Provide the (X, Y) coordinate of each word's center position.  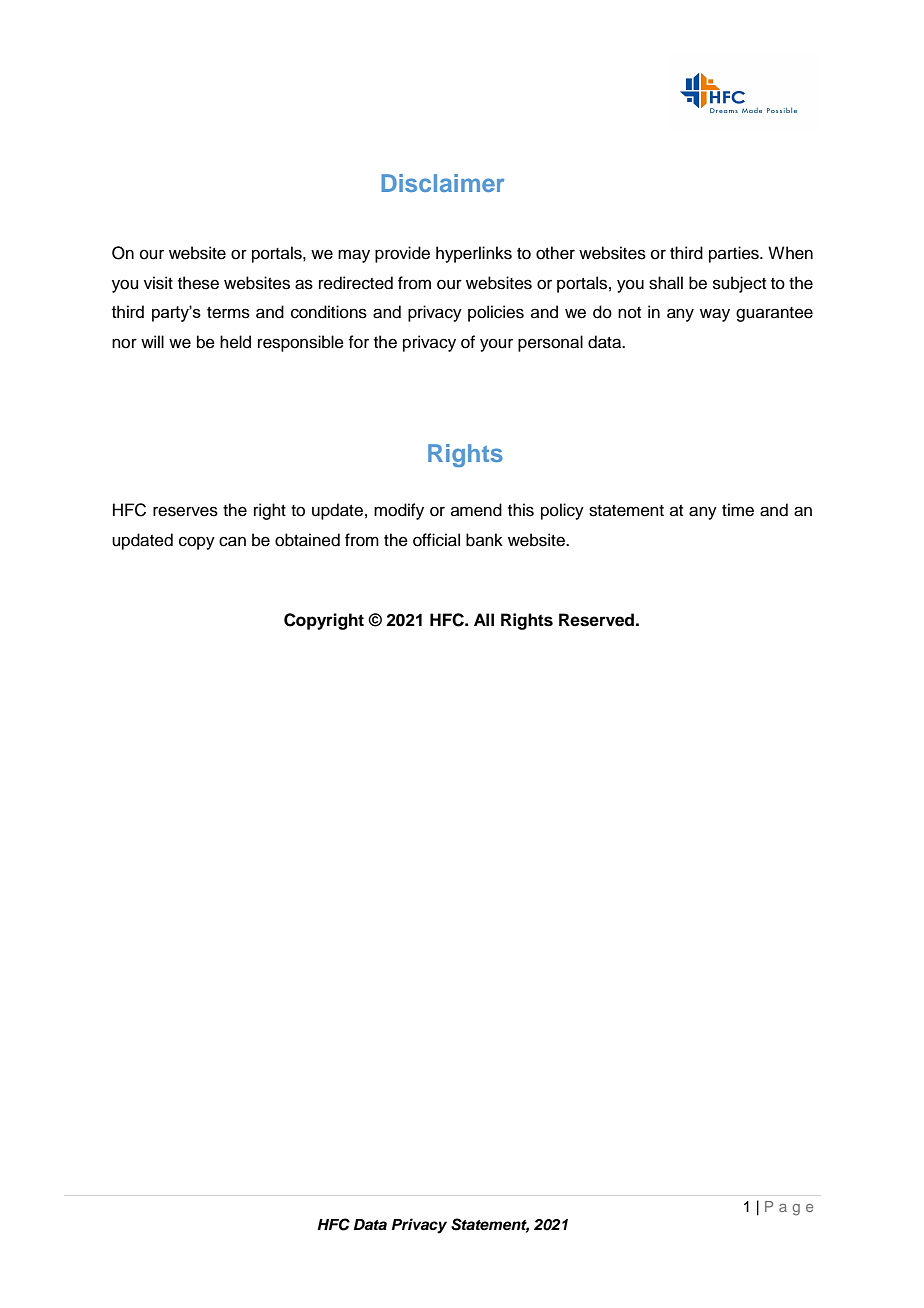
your (496, 345)
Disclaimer (442, 183)
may (354, 256)
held (235, 342)
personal (550, 343)
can (232, 541)
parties (735, 254)
